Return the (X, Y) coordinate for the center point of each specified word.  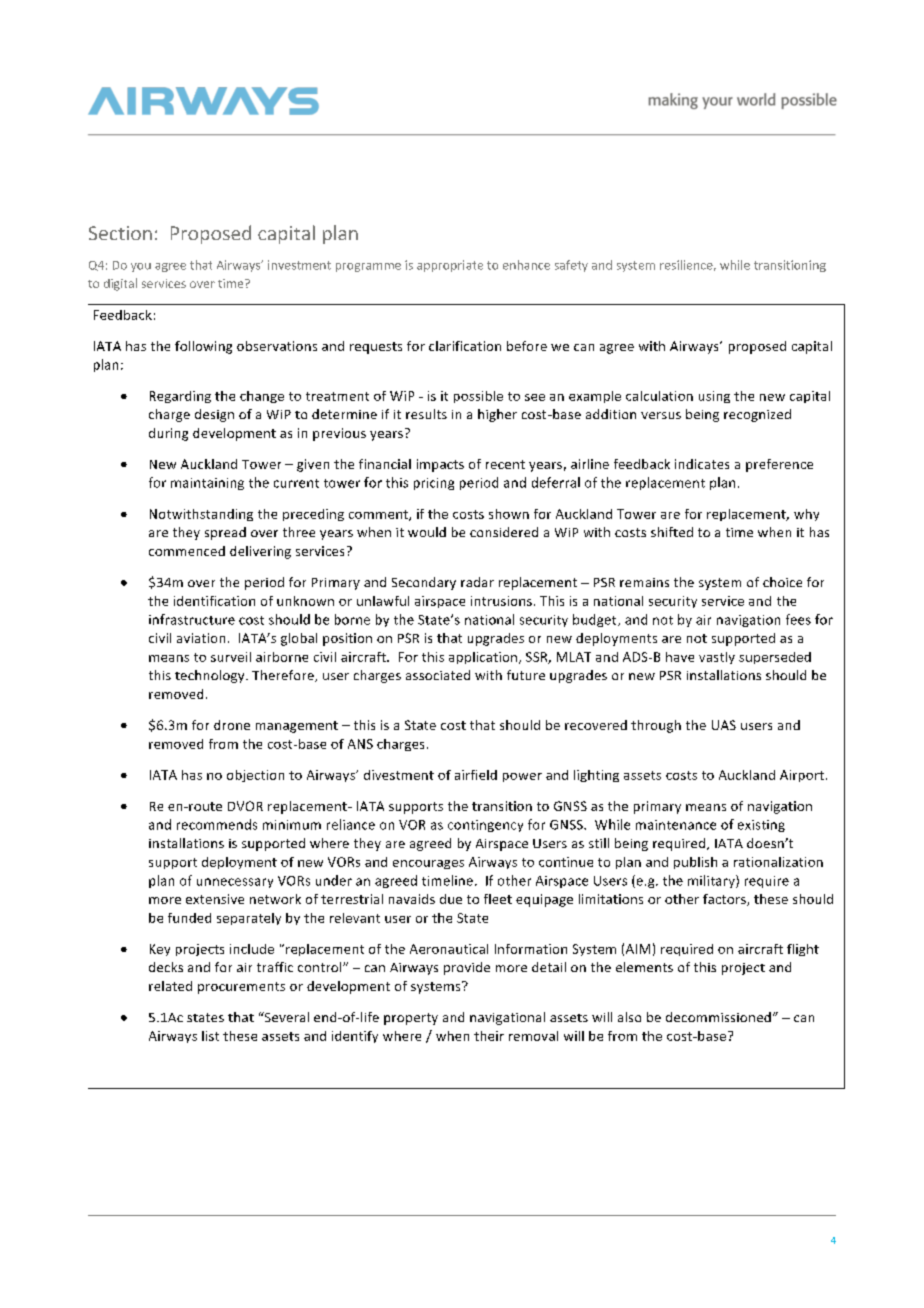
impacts (440, 465)
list (210, 1036)
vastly (717, 658)
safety (571, 266)
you (141, 267)
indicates (702, 464)
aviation (201, 638)
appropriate (450, 266)
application (484, 658)
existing (761, 826)
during (168, 434)
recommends (217, 824)
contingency (485, 826)
